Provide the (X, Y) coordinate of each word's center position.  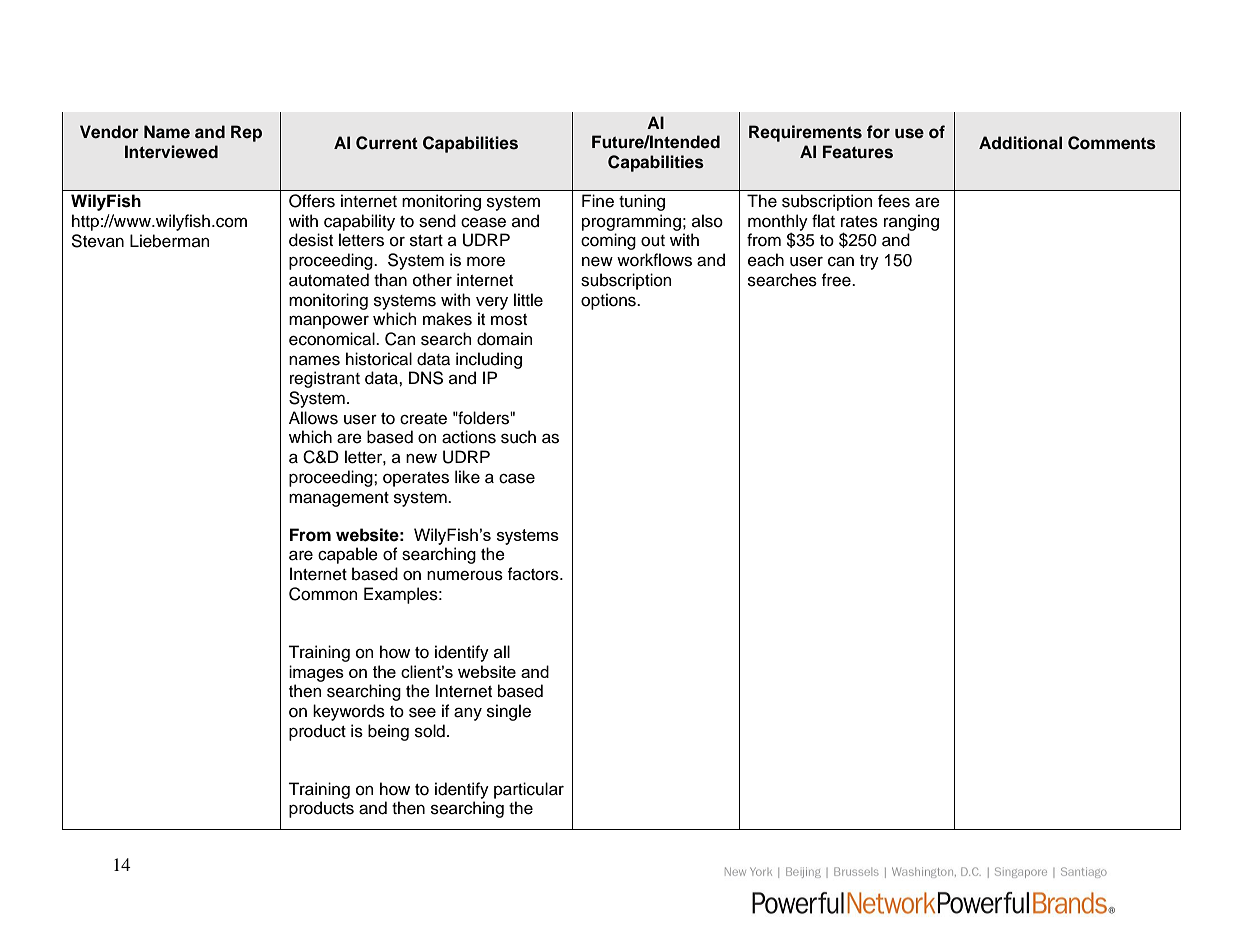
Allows (313, 418)
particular (529, 790)
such (518, 437)
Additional (1020, 143)
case (517, 478)
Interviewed (171, 152)
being (388, 732)
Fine (598, 201)
